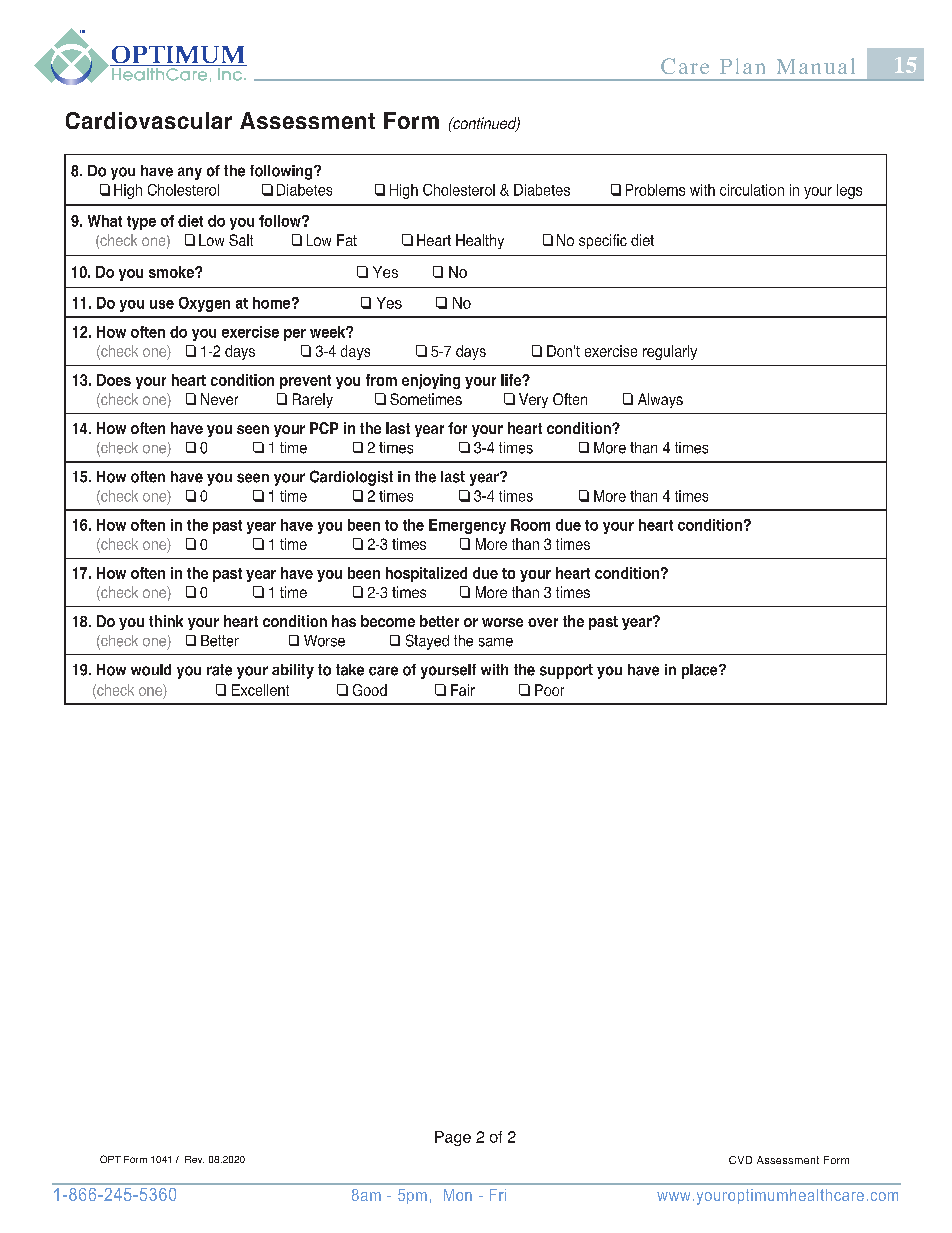  I want to click on Cardiovascular, so click(149, 120).
